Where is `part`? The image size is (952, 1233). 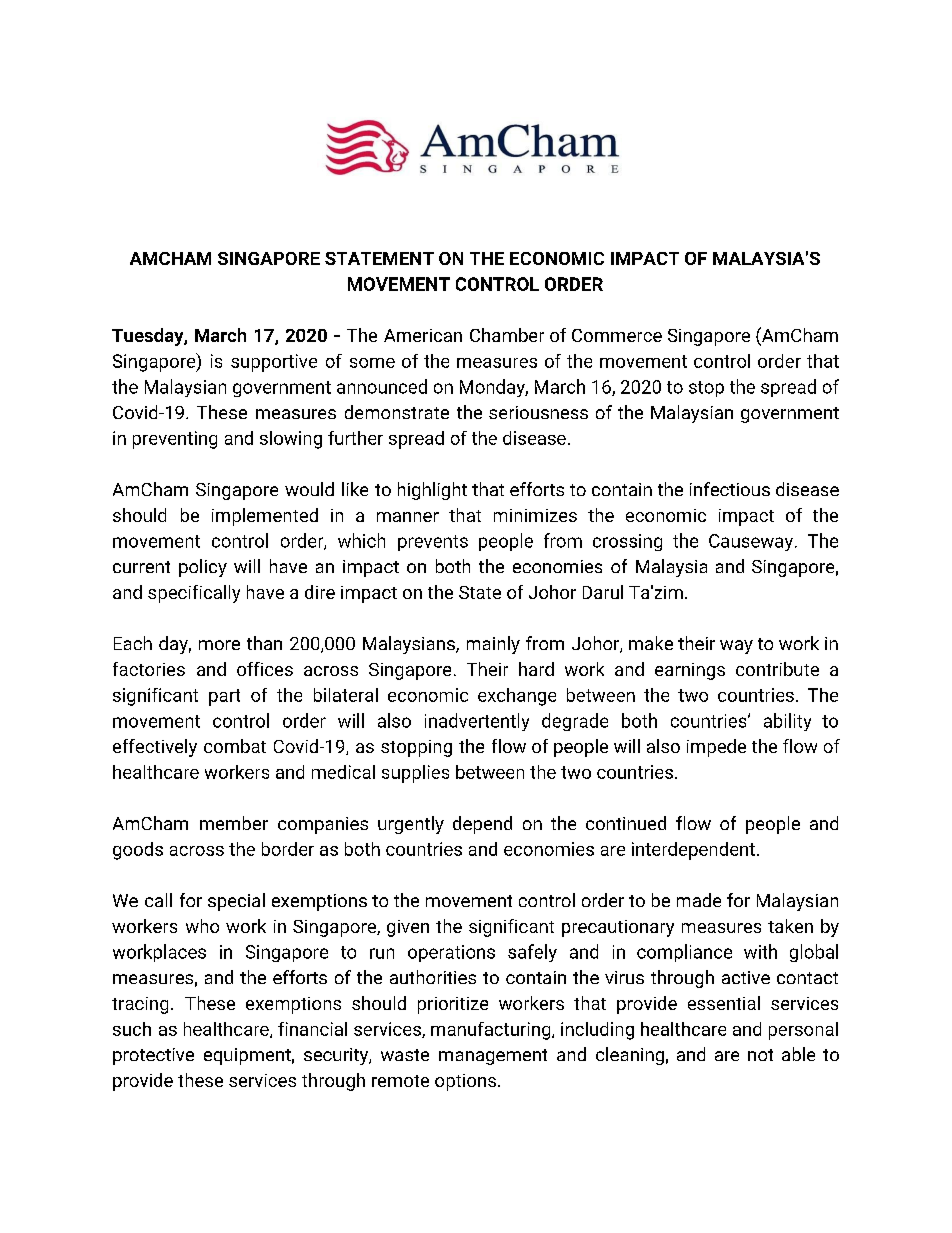
part is located at coordinates (224, 697).
